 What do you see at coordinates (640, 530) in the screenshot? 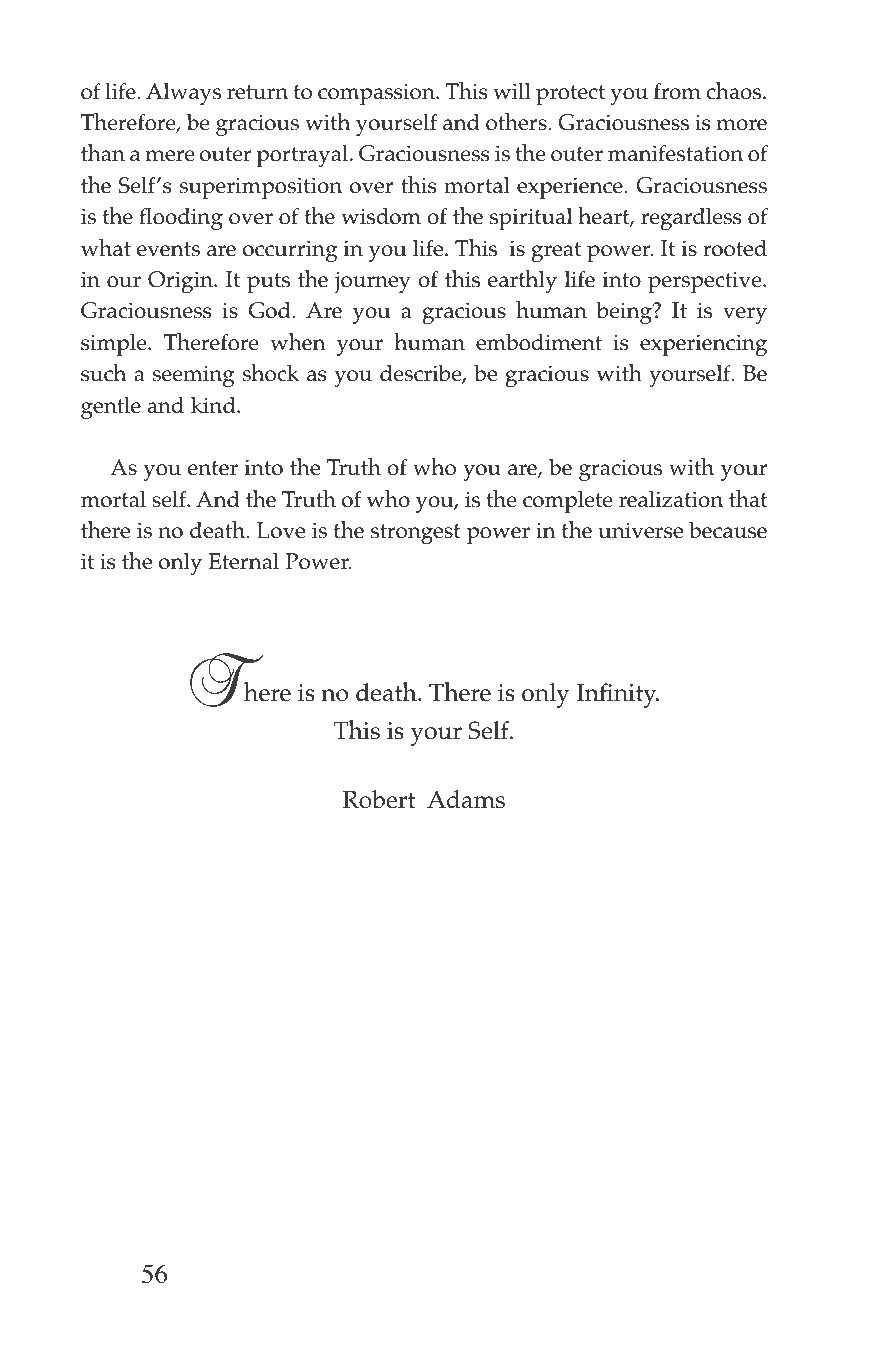
I see `universe` at bounding box center [640, 530].
